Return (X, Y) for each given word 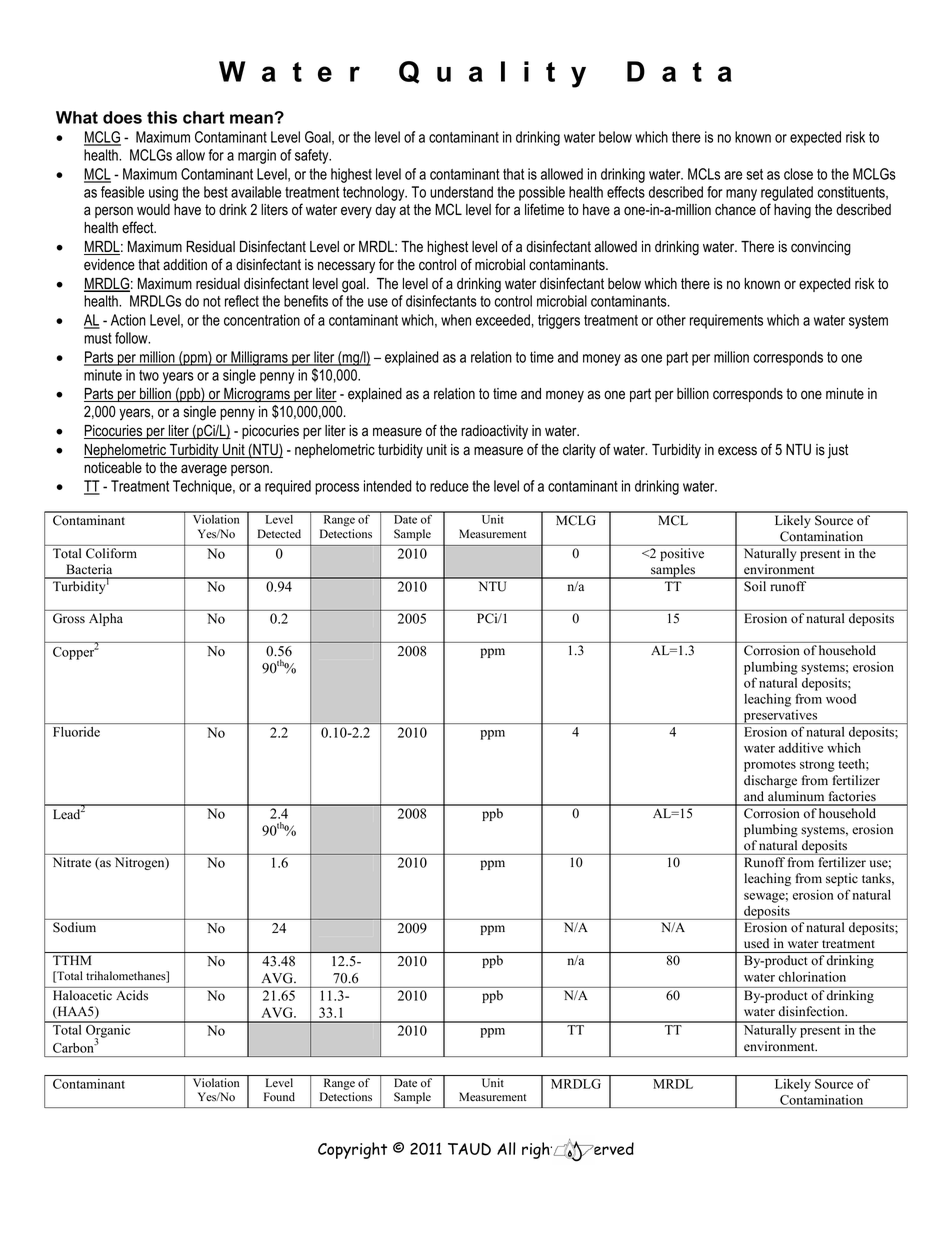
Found (279, 1097)
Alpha (106, 619)
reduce (449, 486)
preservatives (780, 717)
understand (461, 192)
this (162, 117)
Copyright (352, 1150)
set (754, 174)
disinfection (813, 1011)
